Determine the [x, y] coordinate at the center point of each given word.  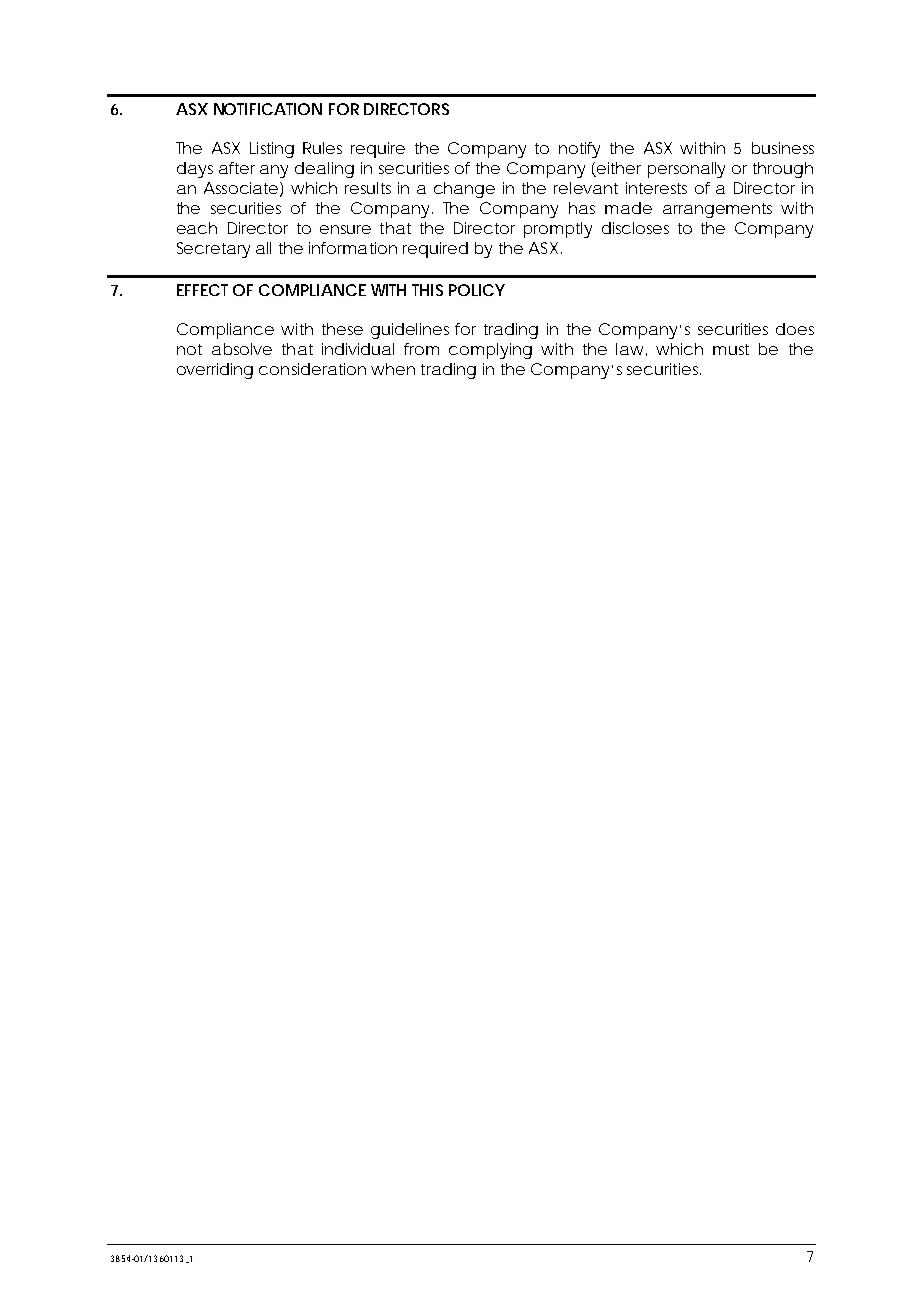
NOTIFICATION [268, 109]
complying [490, 351]
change [464, 190]
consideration [312, 369]
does [795, 329]
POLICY [477, 290]
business [783, 148]
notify [579, 150]
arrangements [717, 210]
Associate [241, 188]
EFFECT [202, 290]
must [731, 349]
